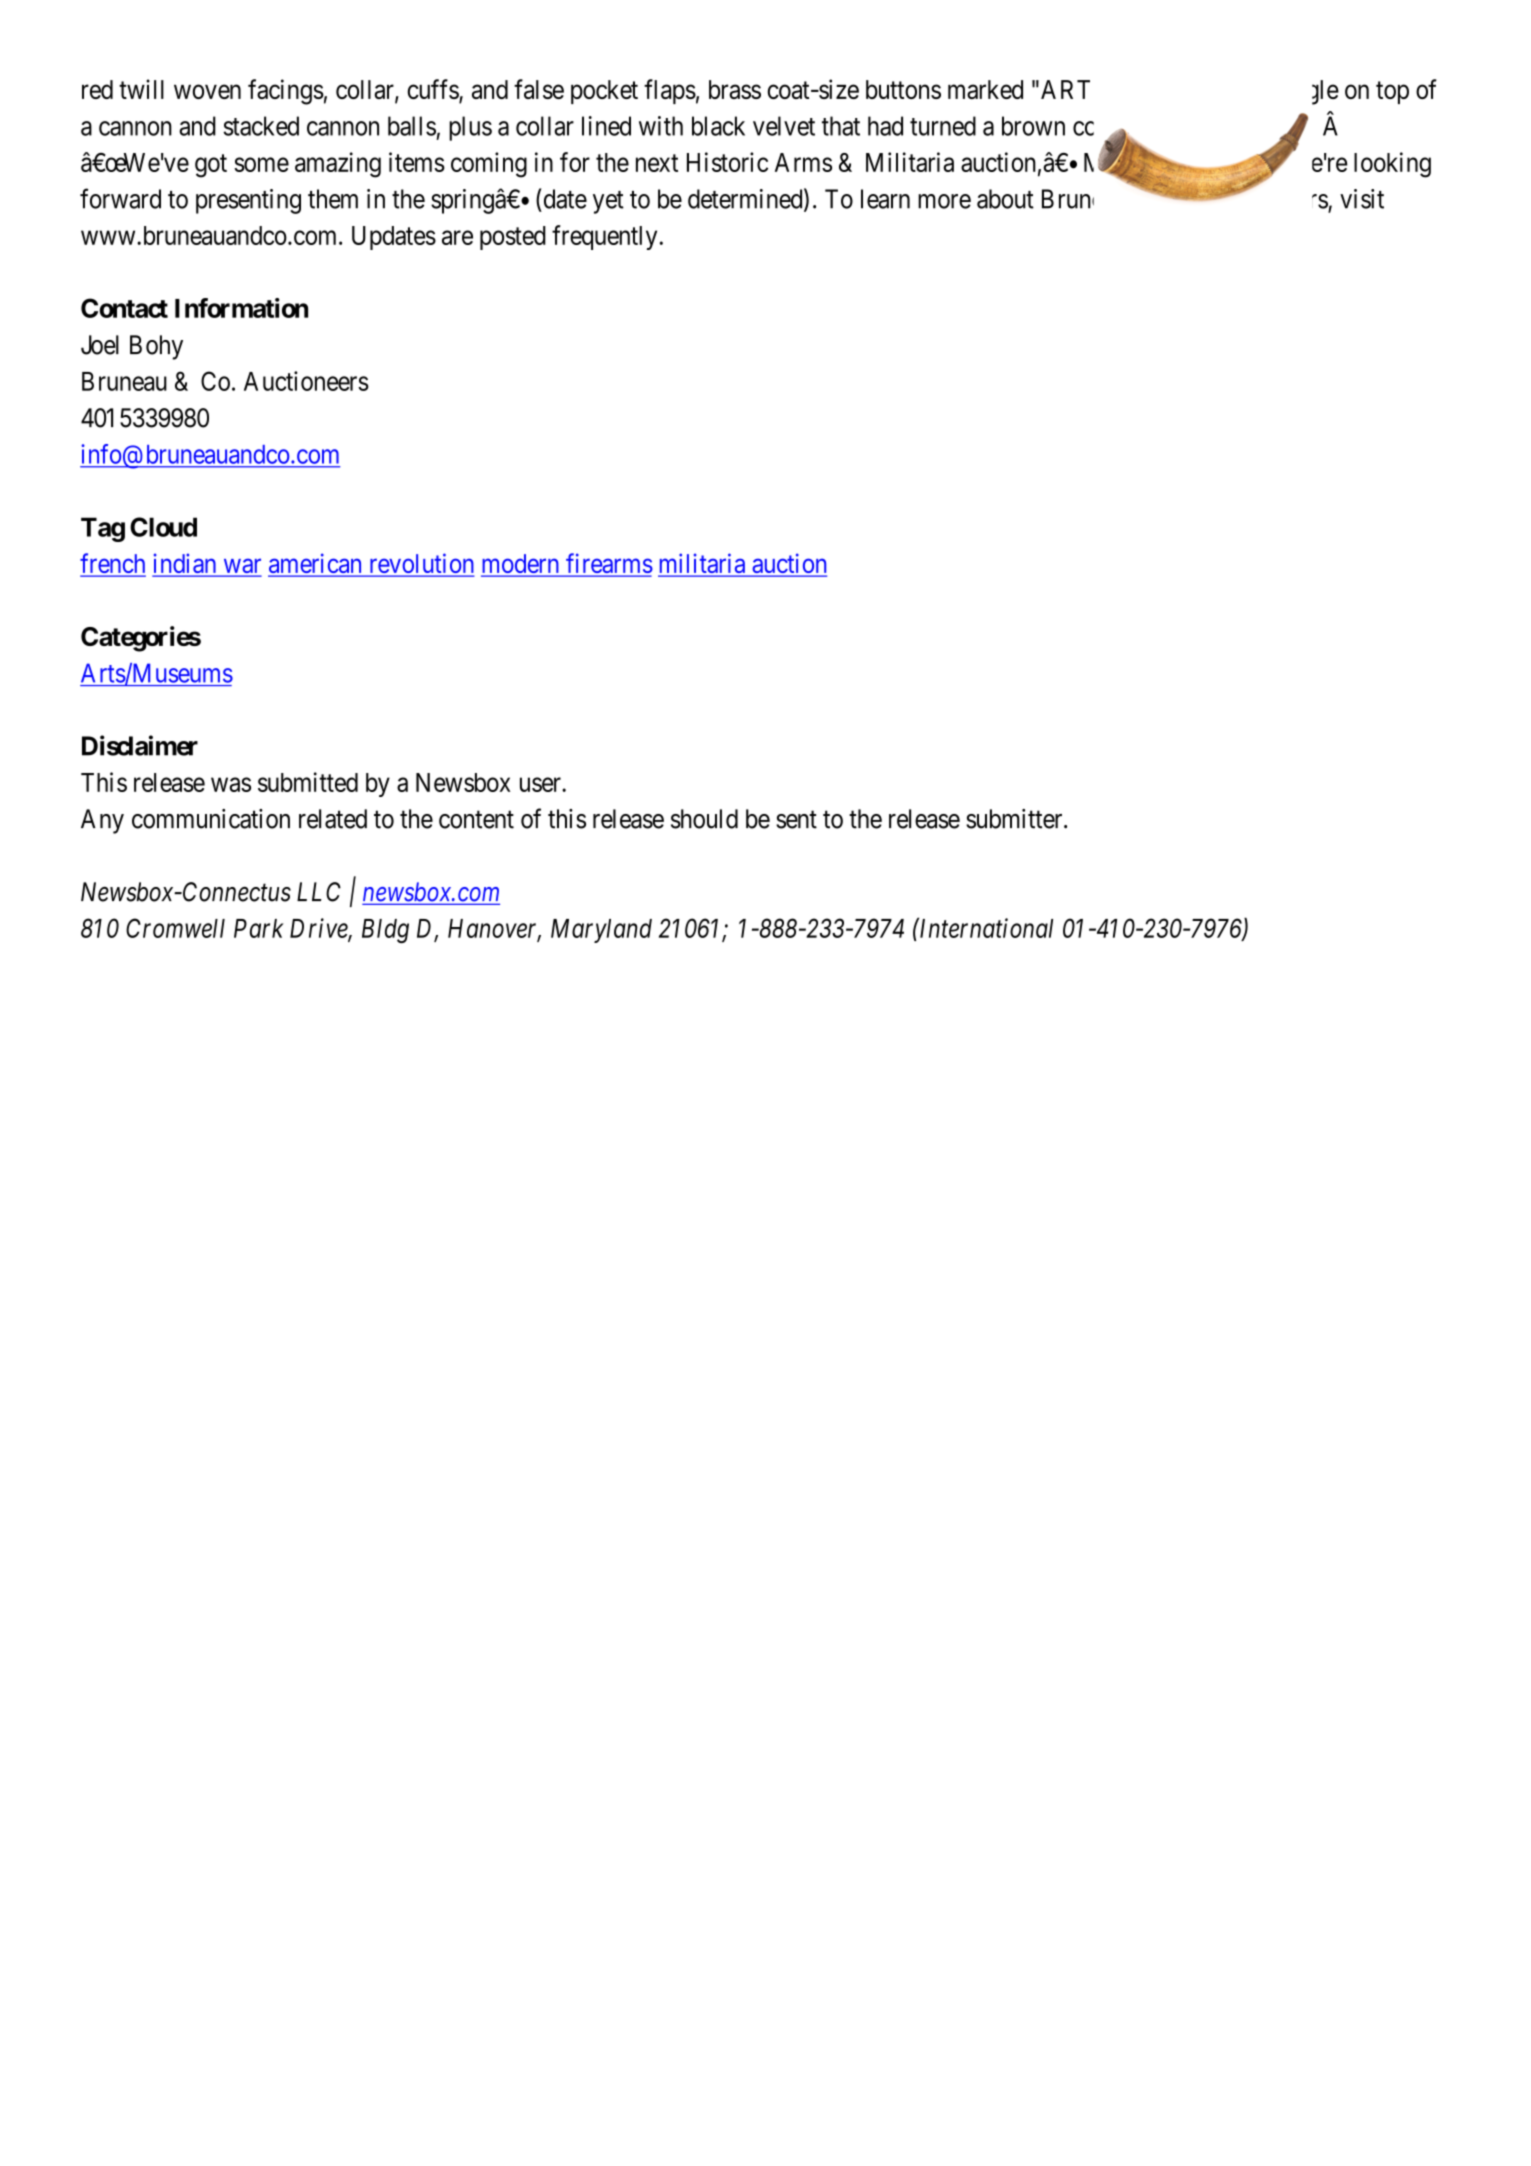 This image has height=2166, width=1531. Describe the element at coordinates (718, 126) in the image. I see `black` at that location.
